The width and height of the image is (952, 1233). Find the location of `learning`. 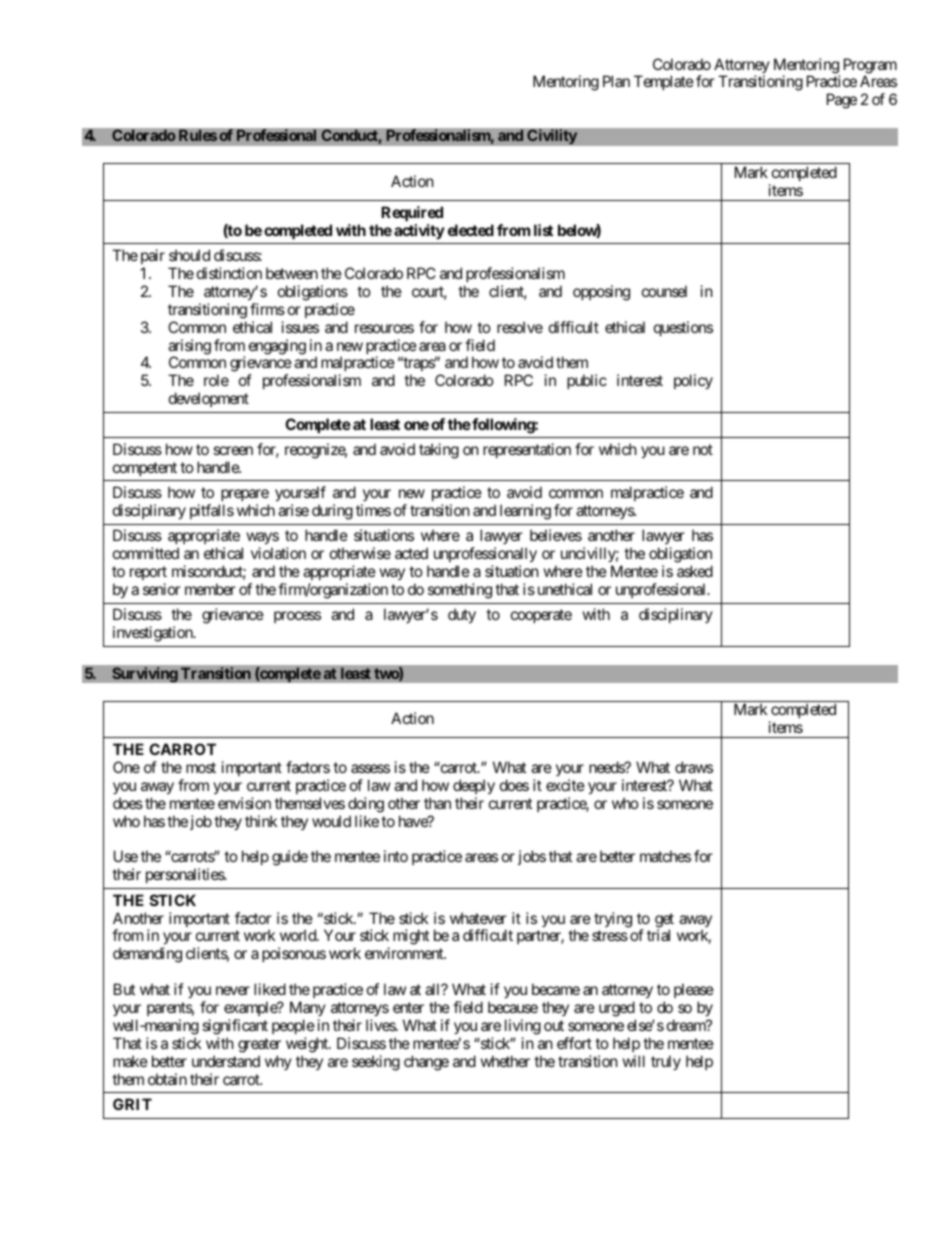

learning is located at coordinates (525, 512).
